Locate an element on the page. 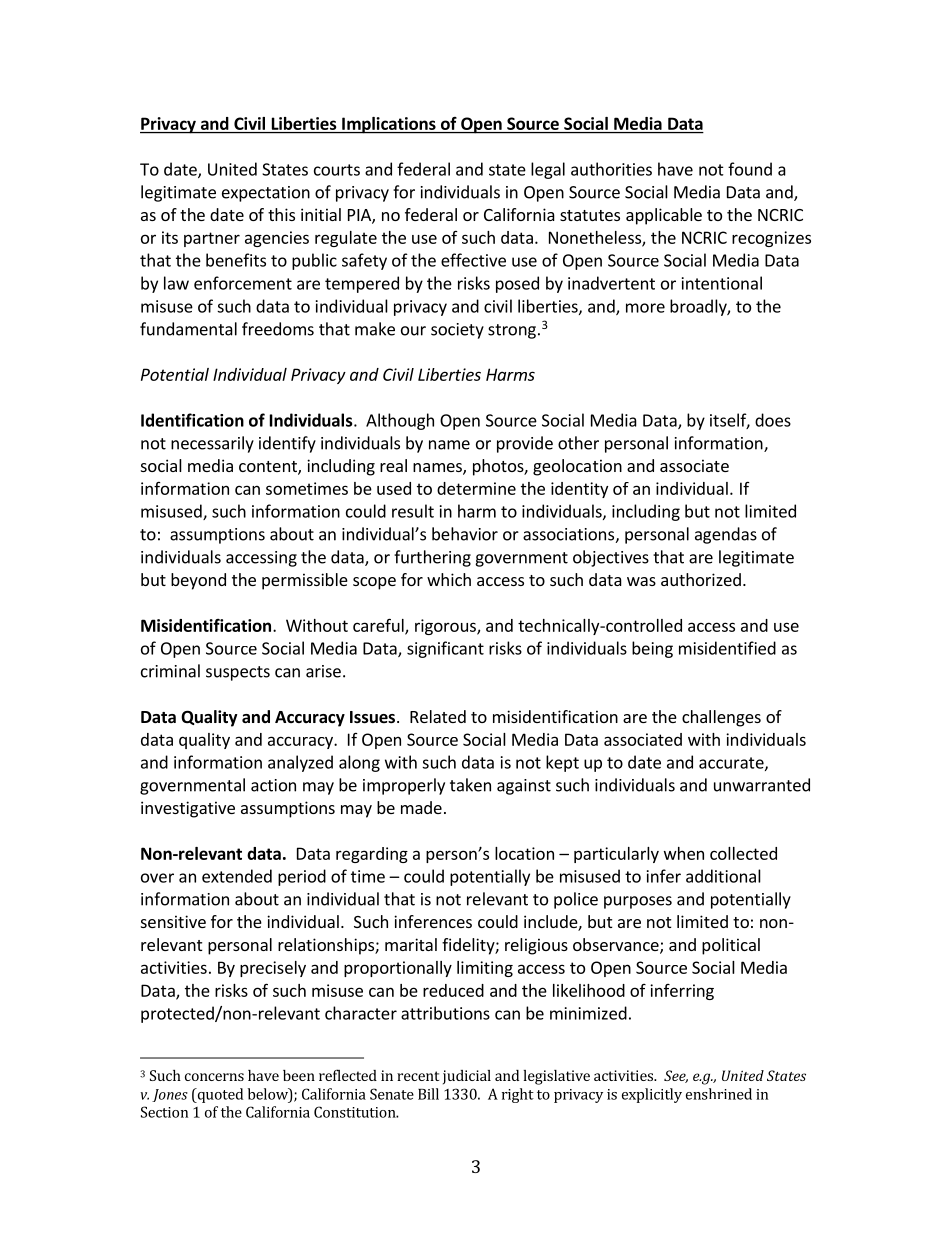  judicial is located at coordinates (467, 1077).
